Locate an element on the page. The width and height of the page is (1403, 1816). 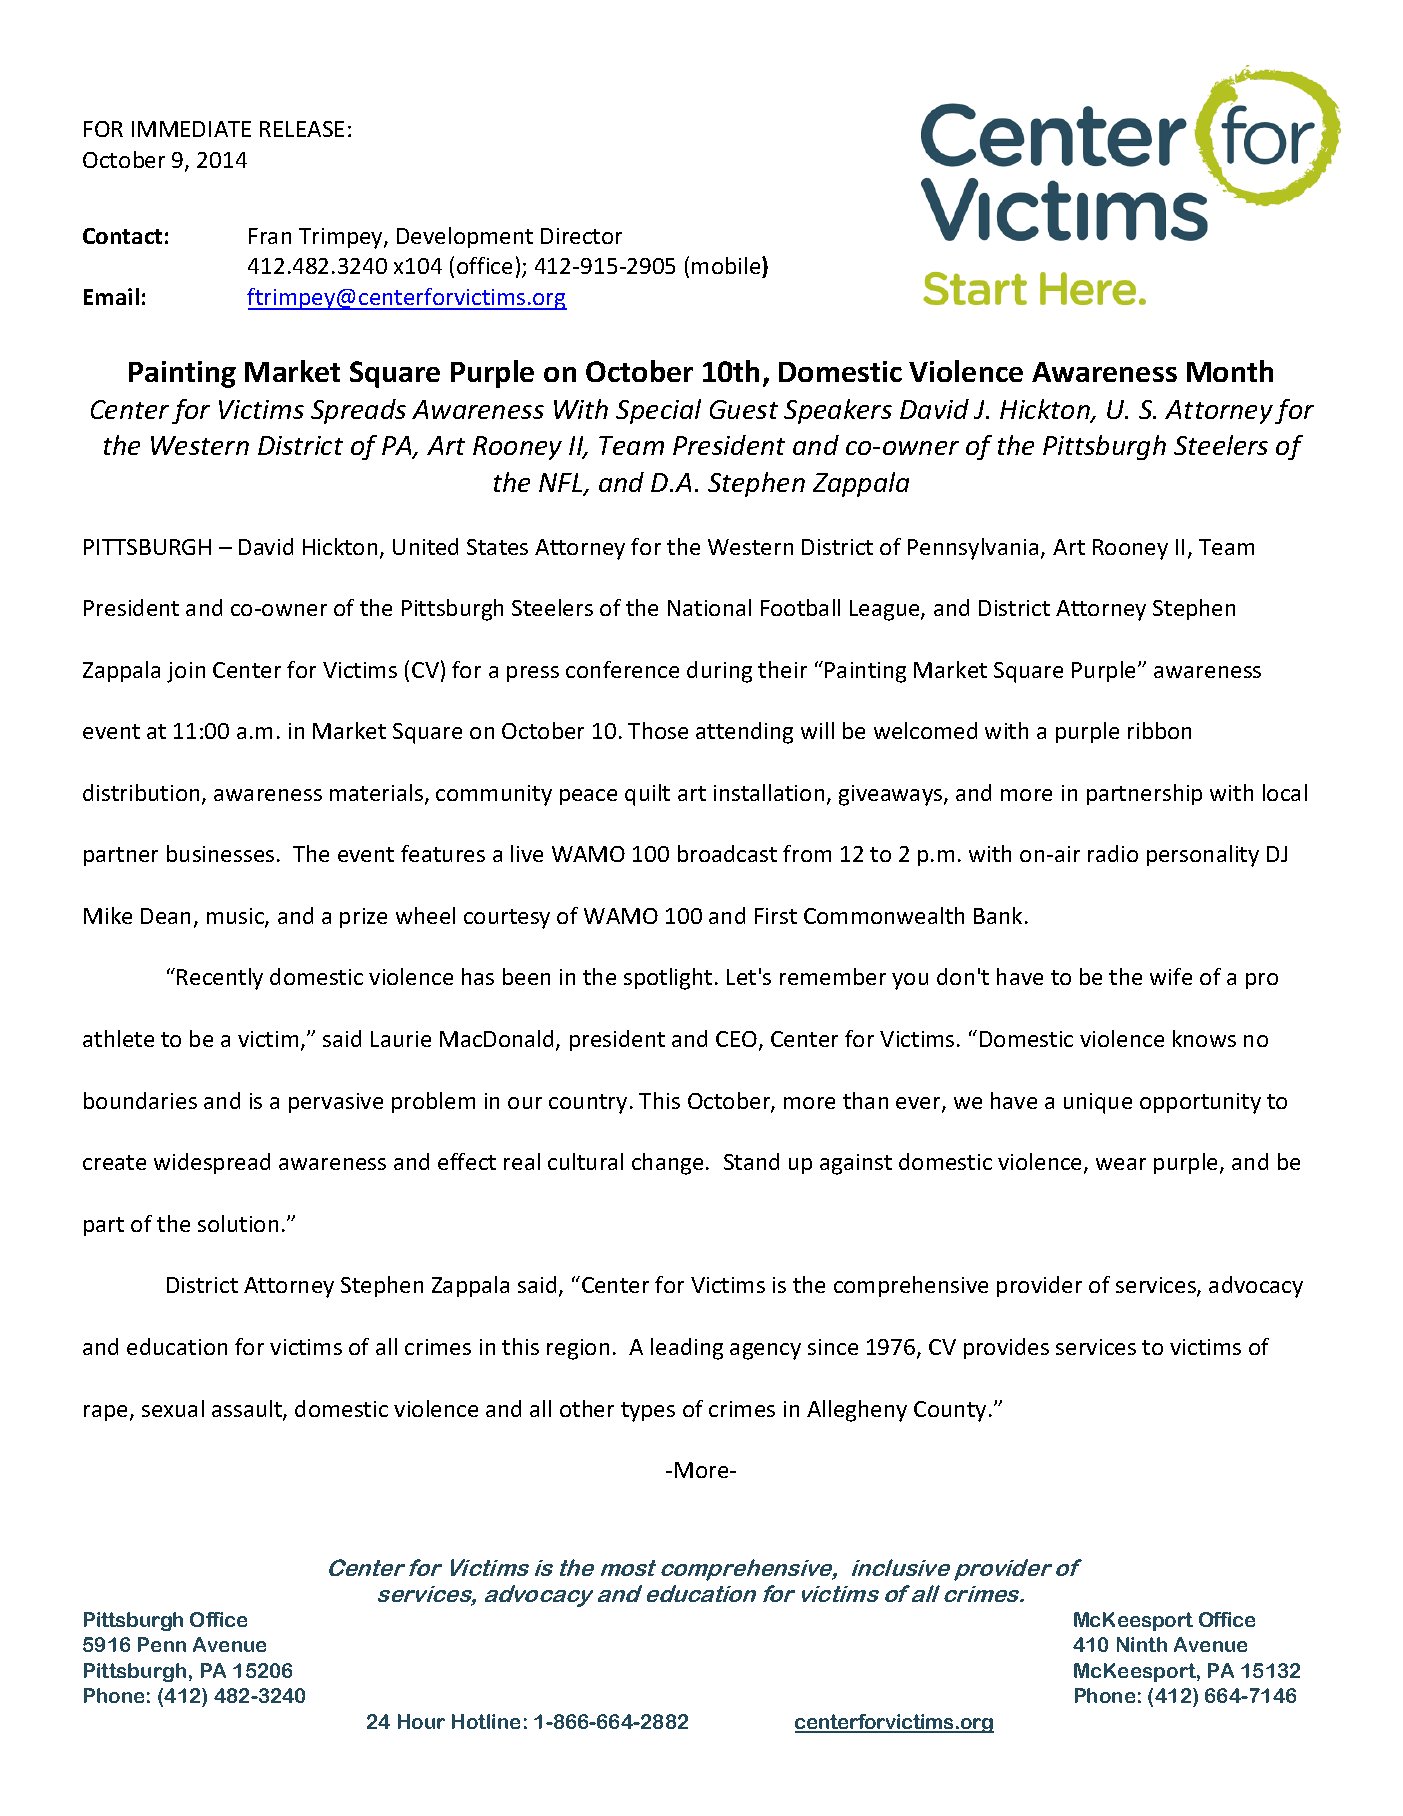
wife is located at coordinates (1171, 976).
